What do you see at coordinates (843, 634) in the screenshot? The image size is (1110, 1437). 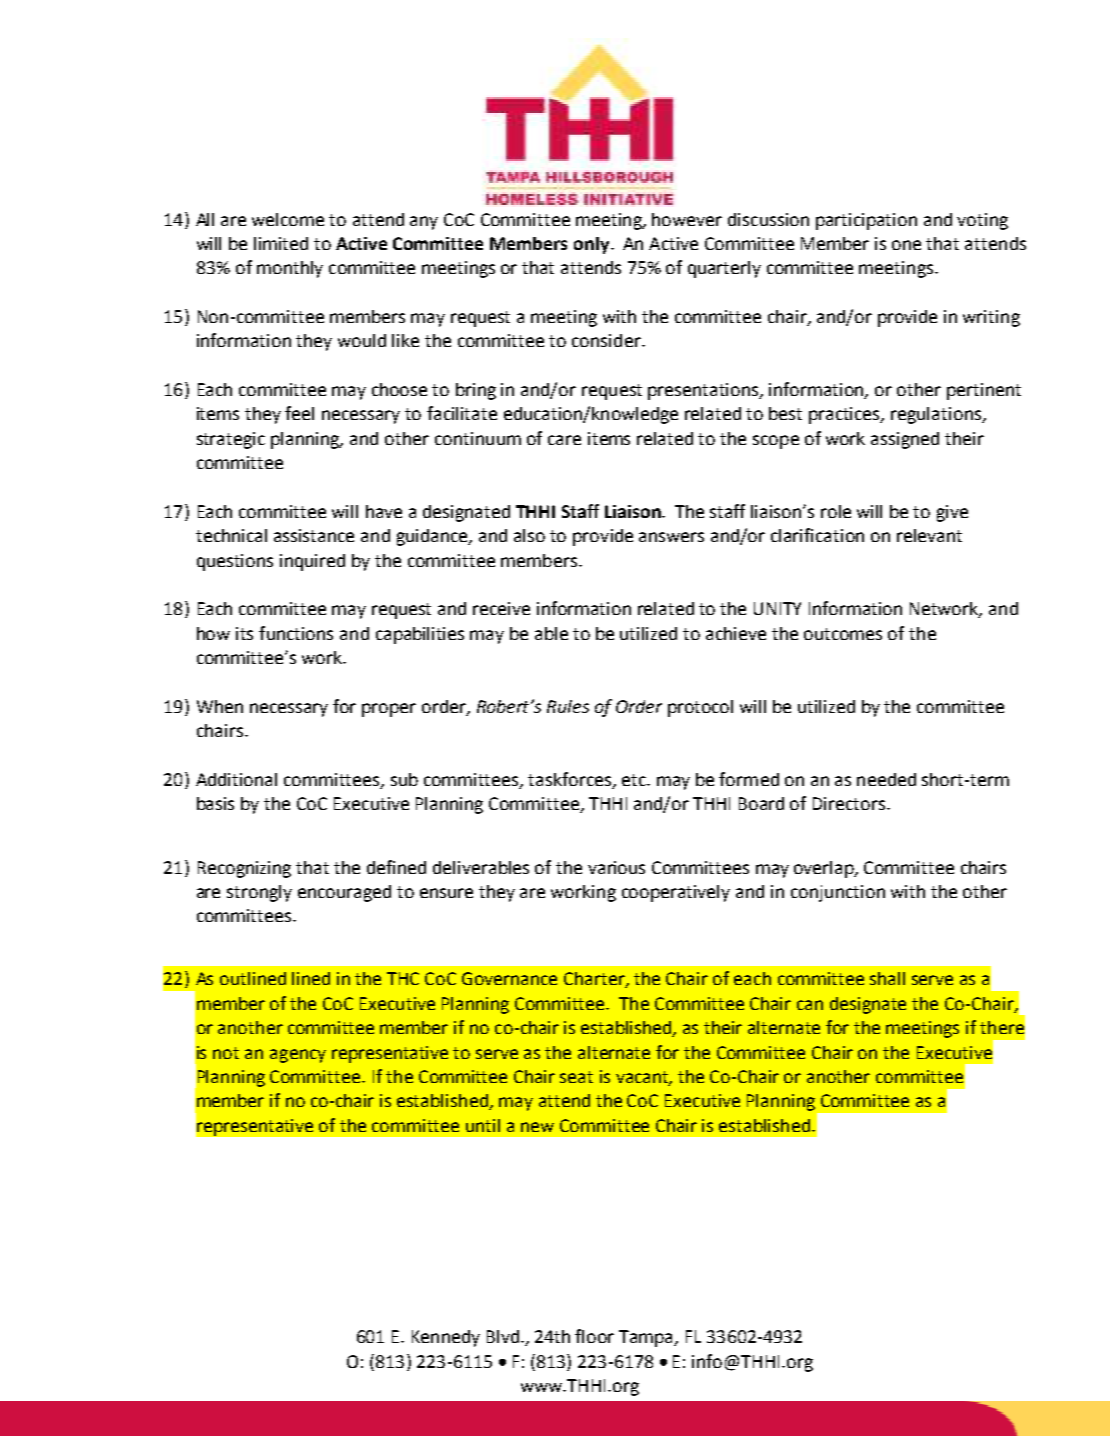 I see `outcomes` at bounding box center [843, 634].
